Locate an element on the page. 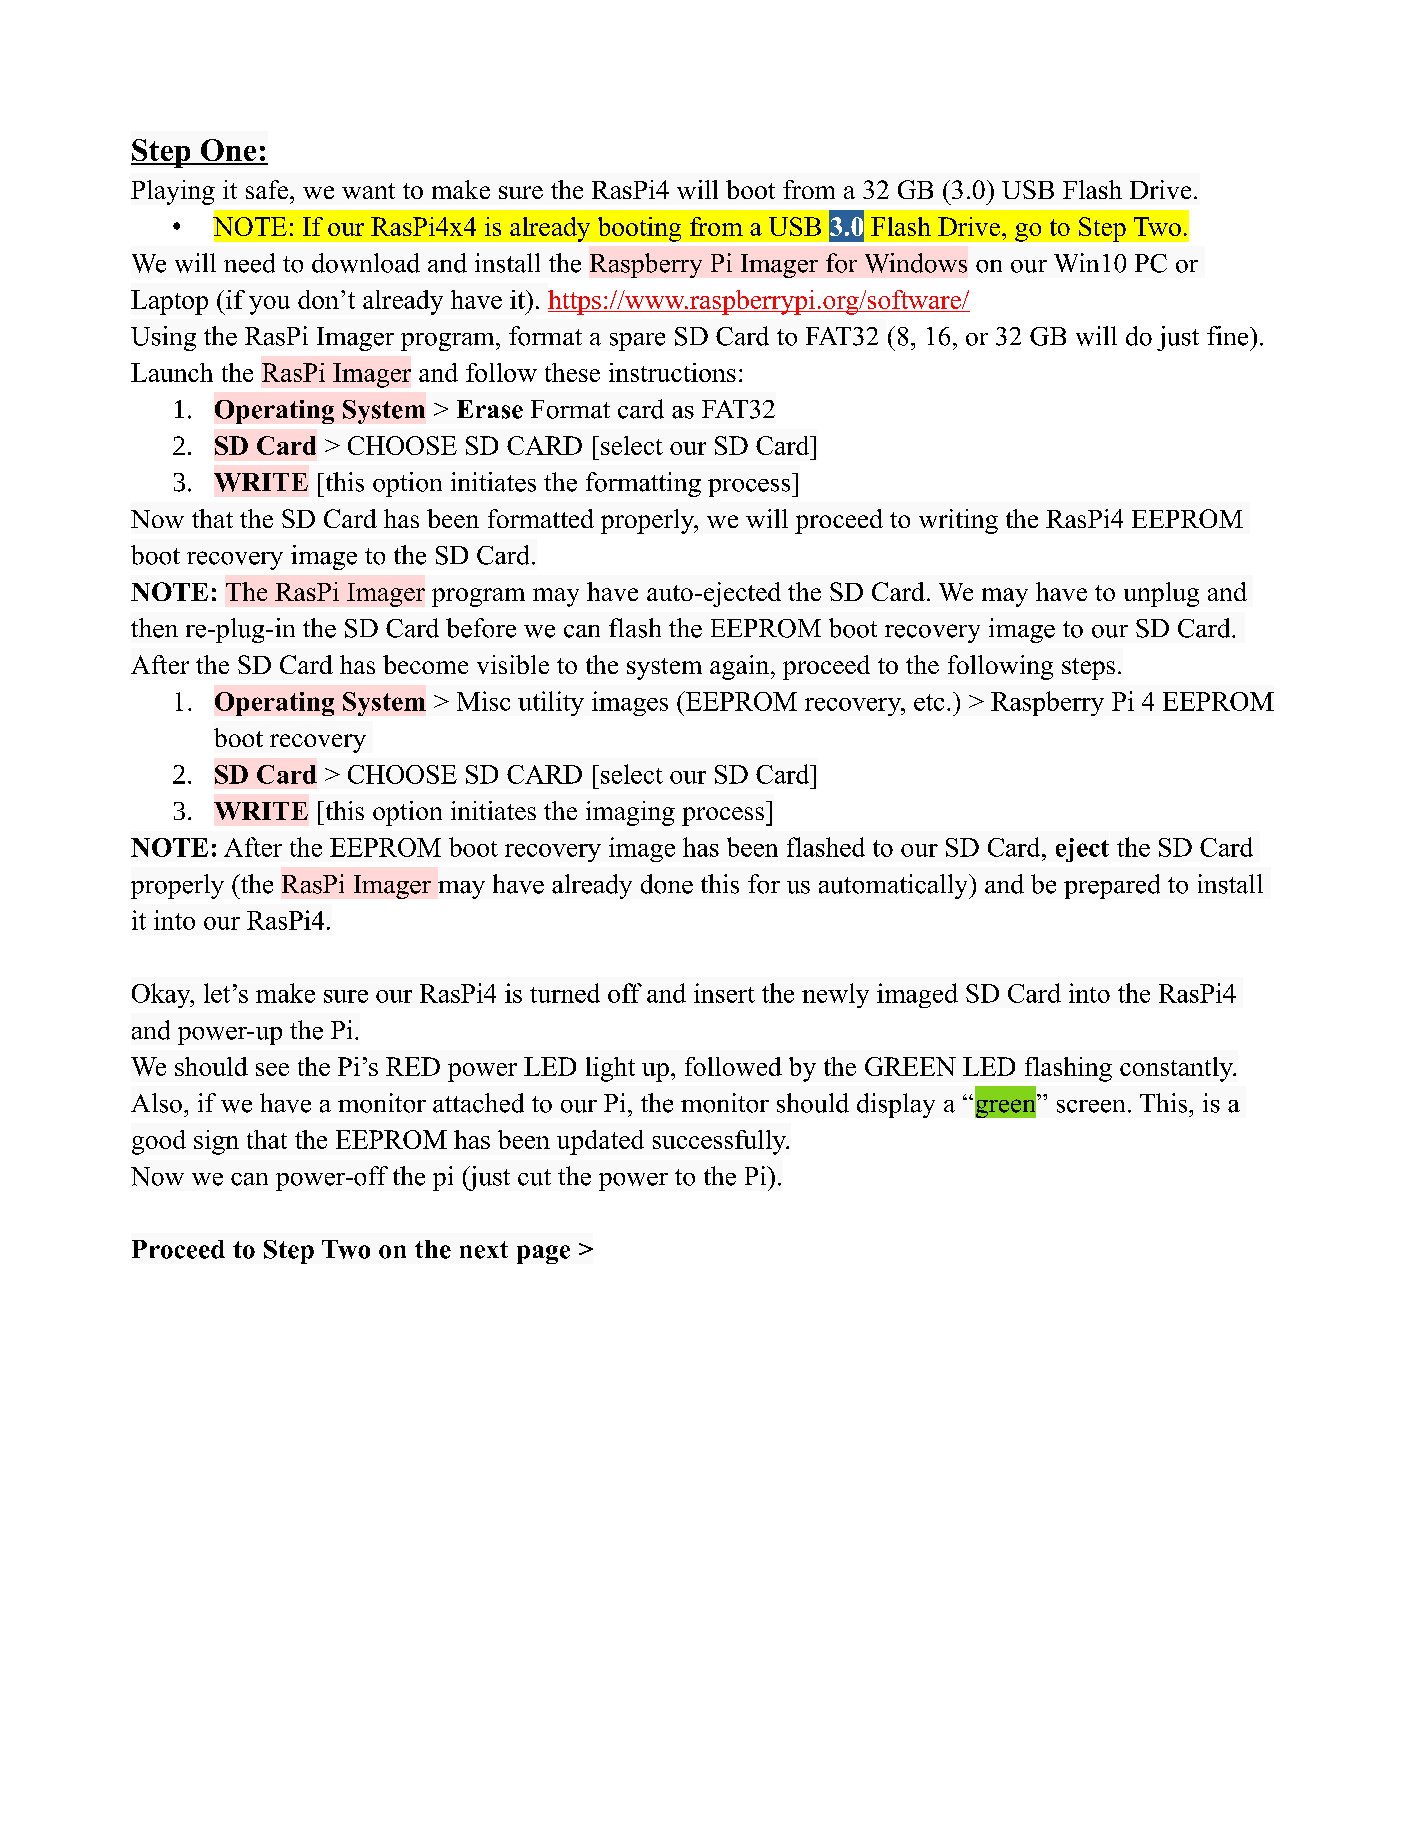 The image size is (1410, 1825). fine is located at coordinates (1229, 336).
